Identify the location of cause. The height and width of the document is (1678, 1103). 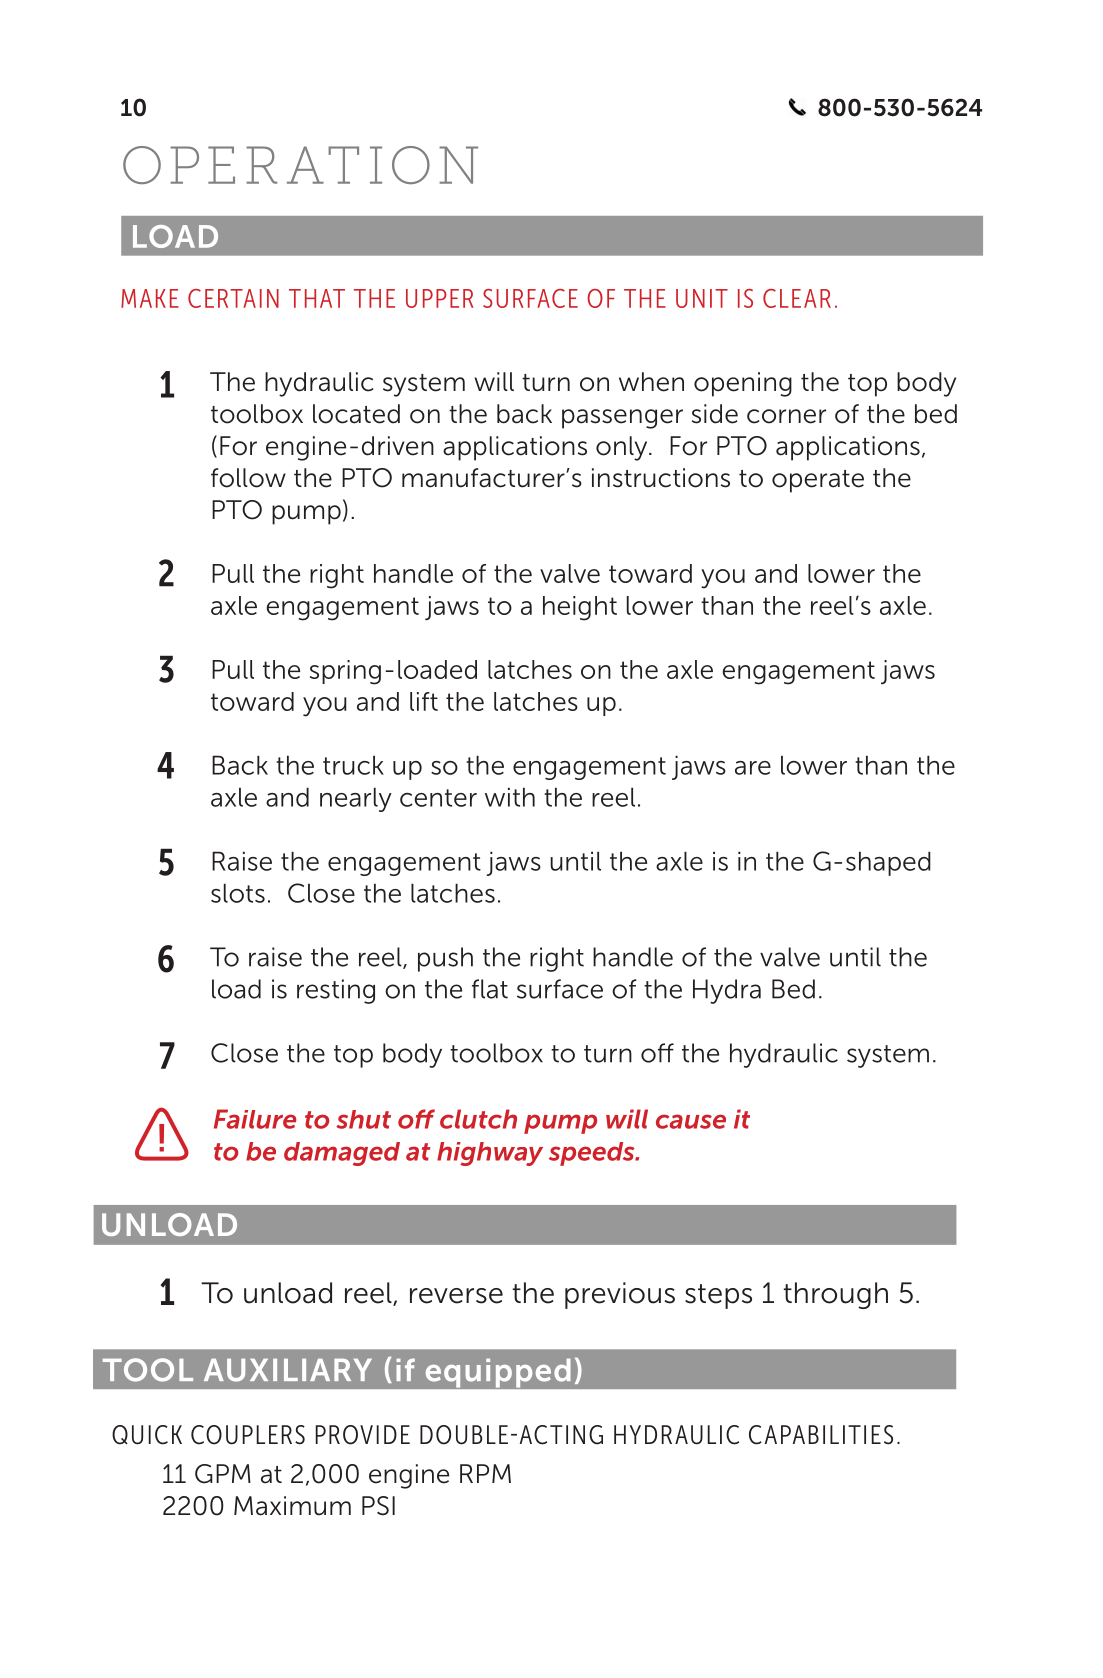
(691, 1121).
